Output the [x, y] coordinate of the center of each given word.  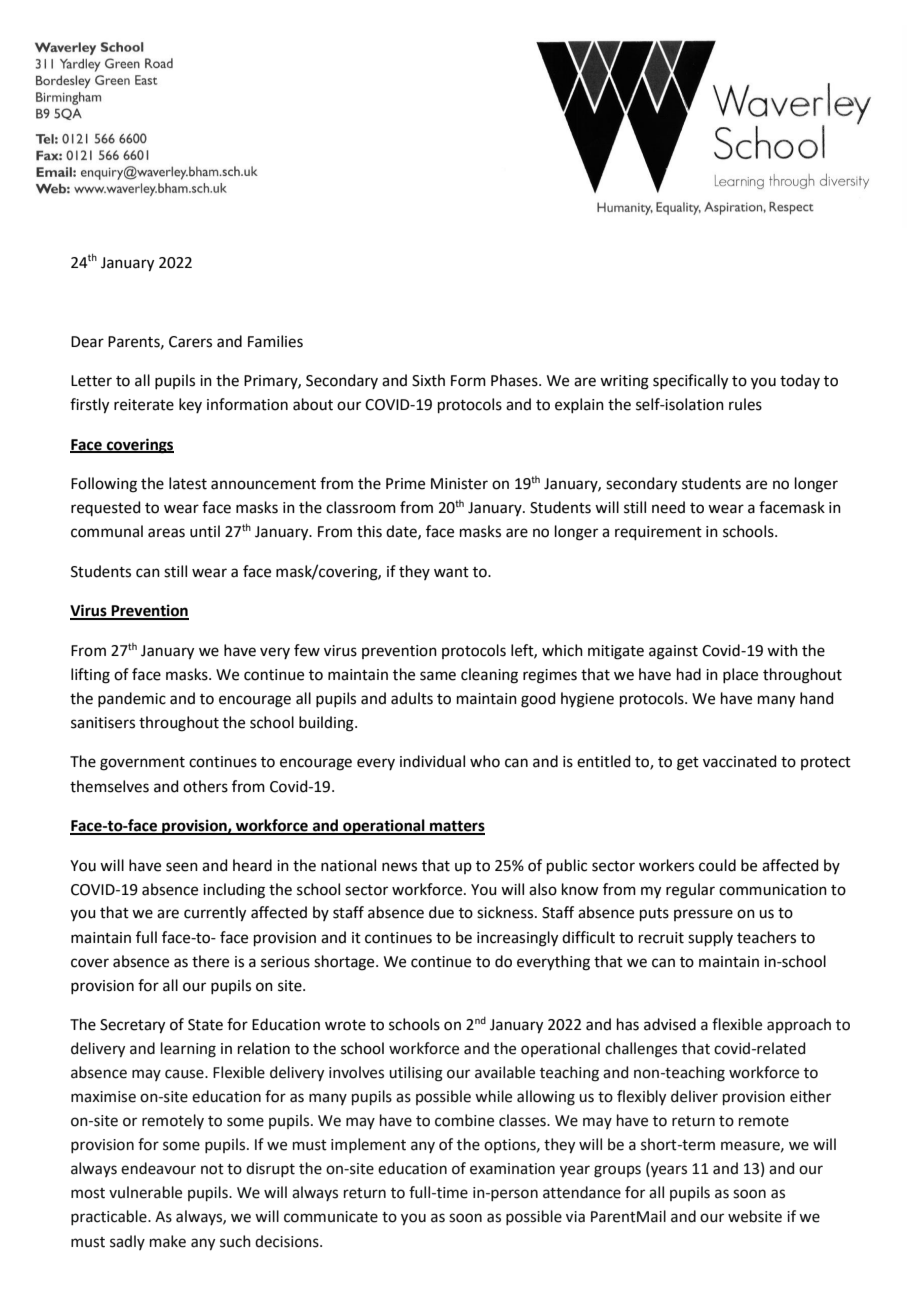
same [438, 676]
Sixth [428, 380]
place [740, 675]
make [168, 1241]
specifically [690, 382]
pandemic [132, 699]
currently [215, 914]
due [441, 912]
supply [710, 938]
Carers [190, 342]
